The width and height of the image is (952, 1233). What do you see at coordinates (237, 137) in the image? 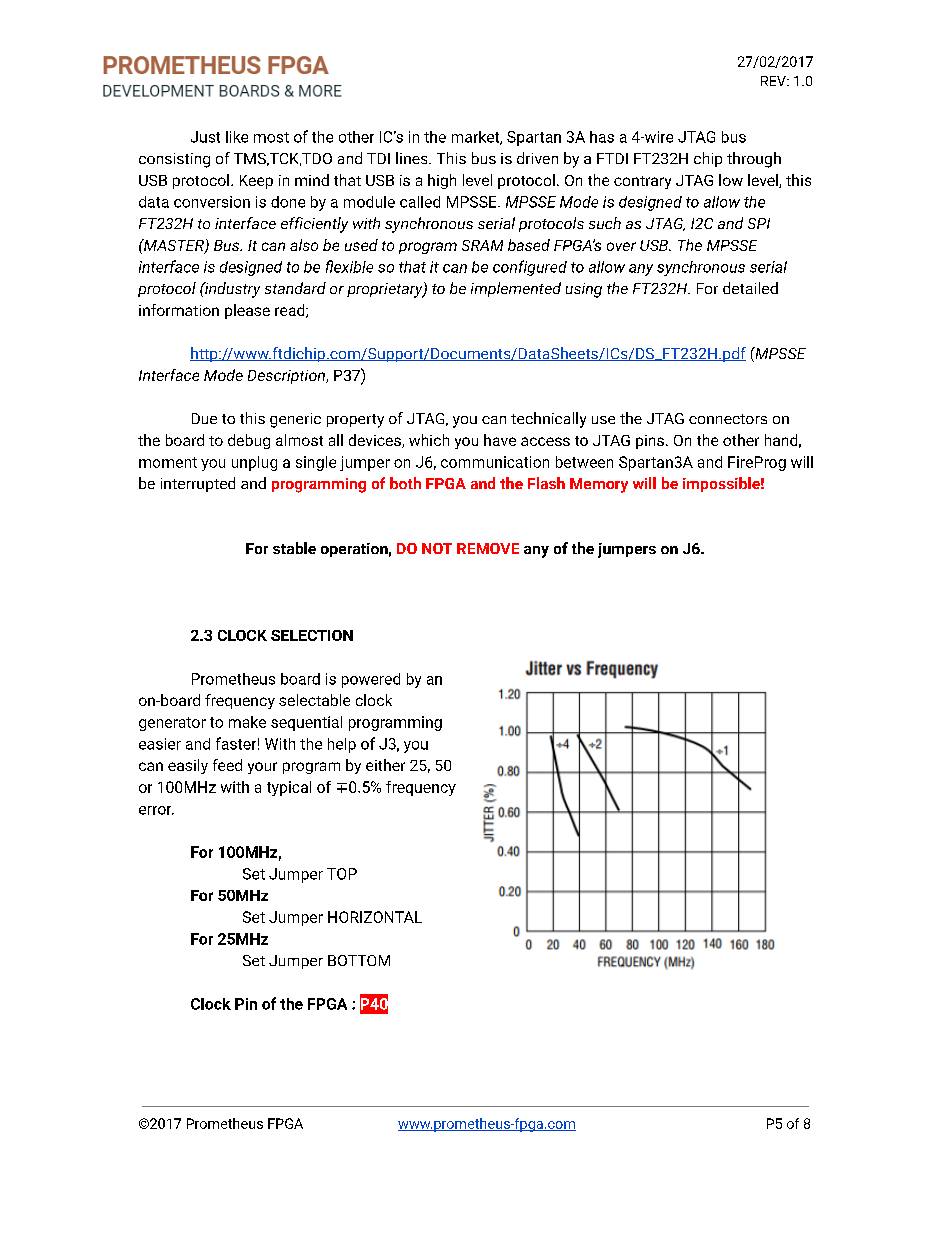
I see `like` at bounding box center [237, 137].
